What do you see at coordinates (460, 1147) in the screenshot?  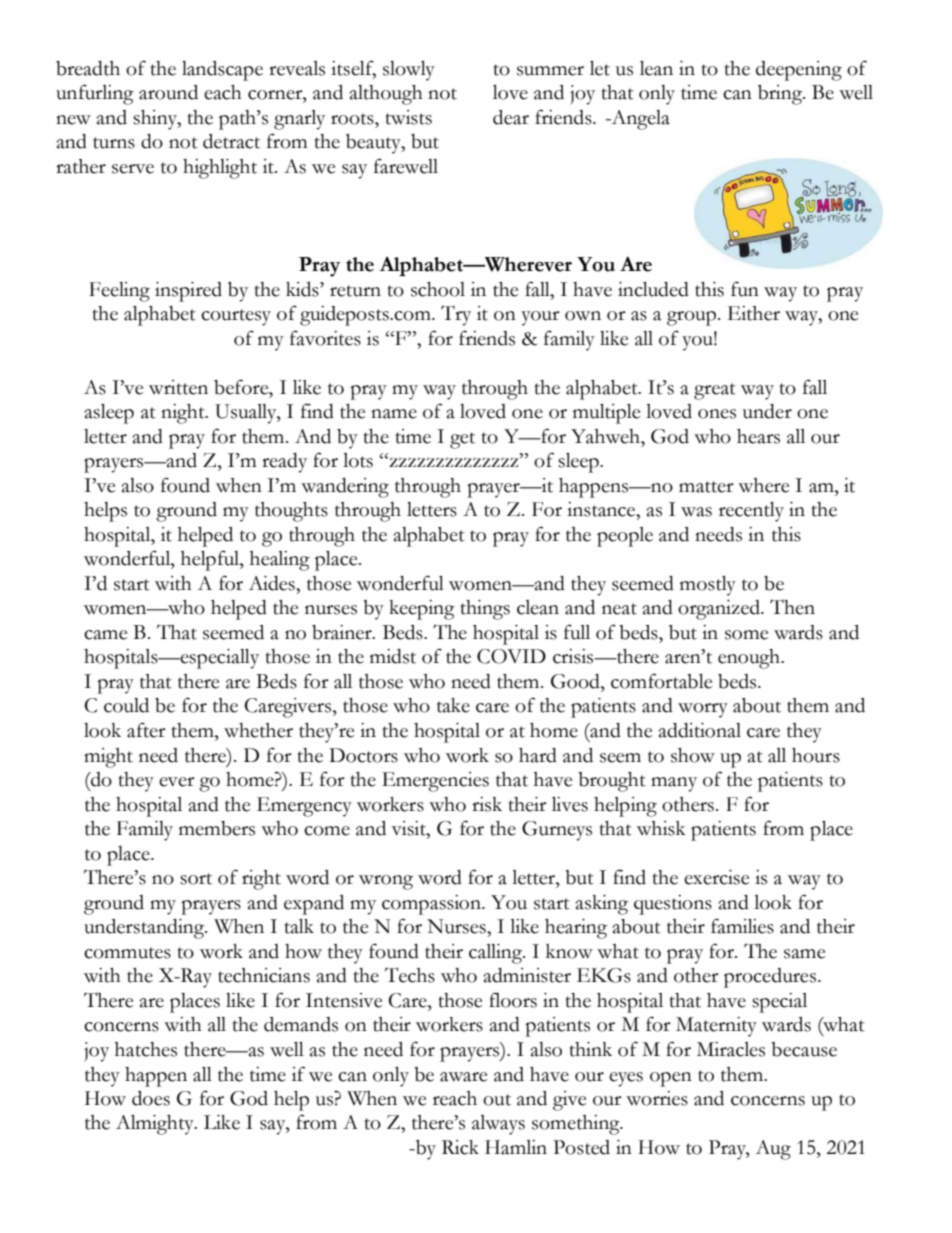 I see `Rick` at bounding box center [460, 1147].
